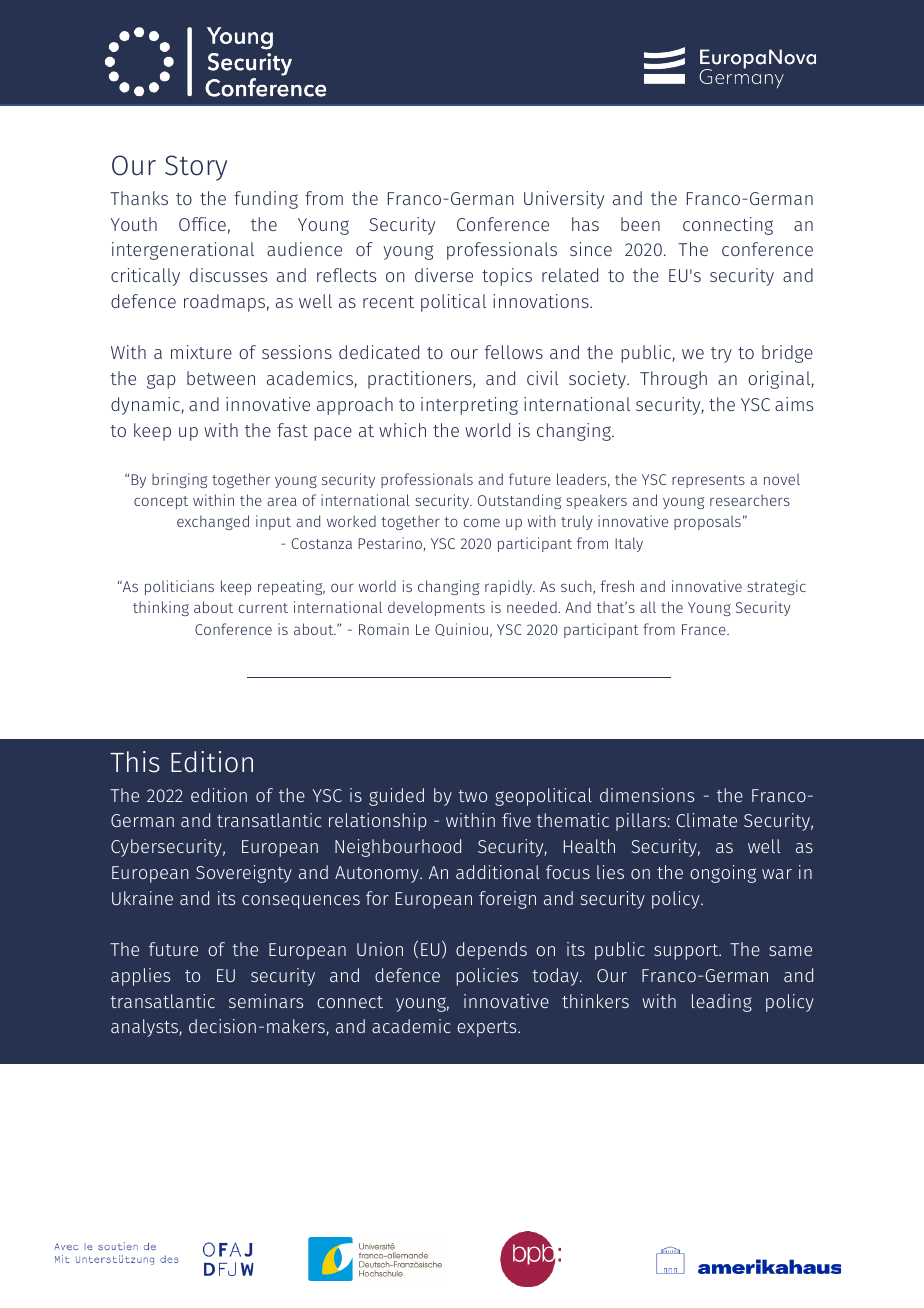 The image size is (924, 1308). What do you see at coordinates (482, 522) in the document?
I see `come` at bounding box center [482, 522].
